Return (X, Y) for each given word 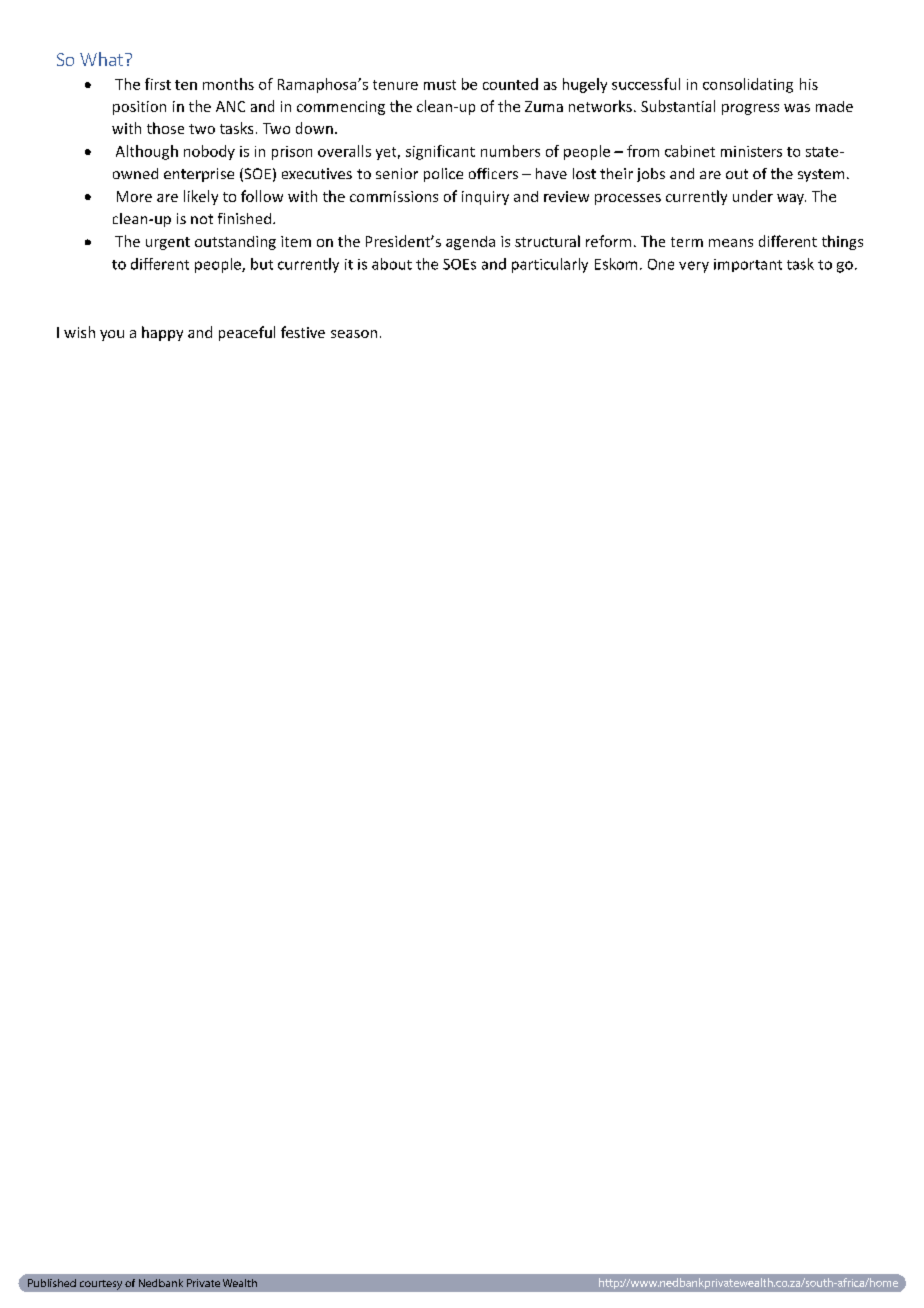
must (440, 85)
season (354, 334)
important (748, 265)
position (139, 108)
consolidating (748, 85)
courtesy (101, 1285)
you (112, 335)
